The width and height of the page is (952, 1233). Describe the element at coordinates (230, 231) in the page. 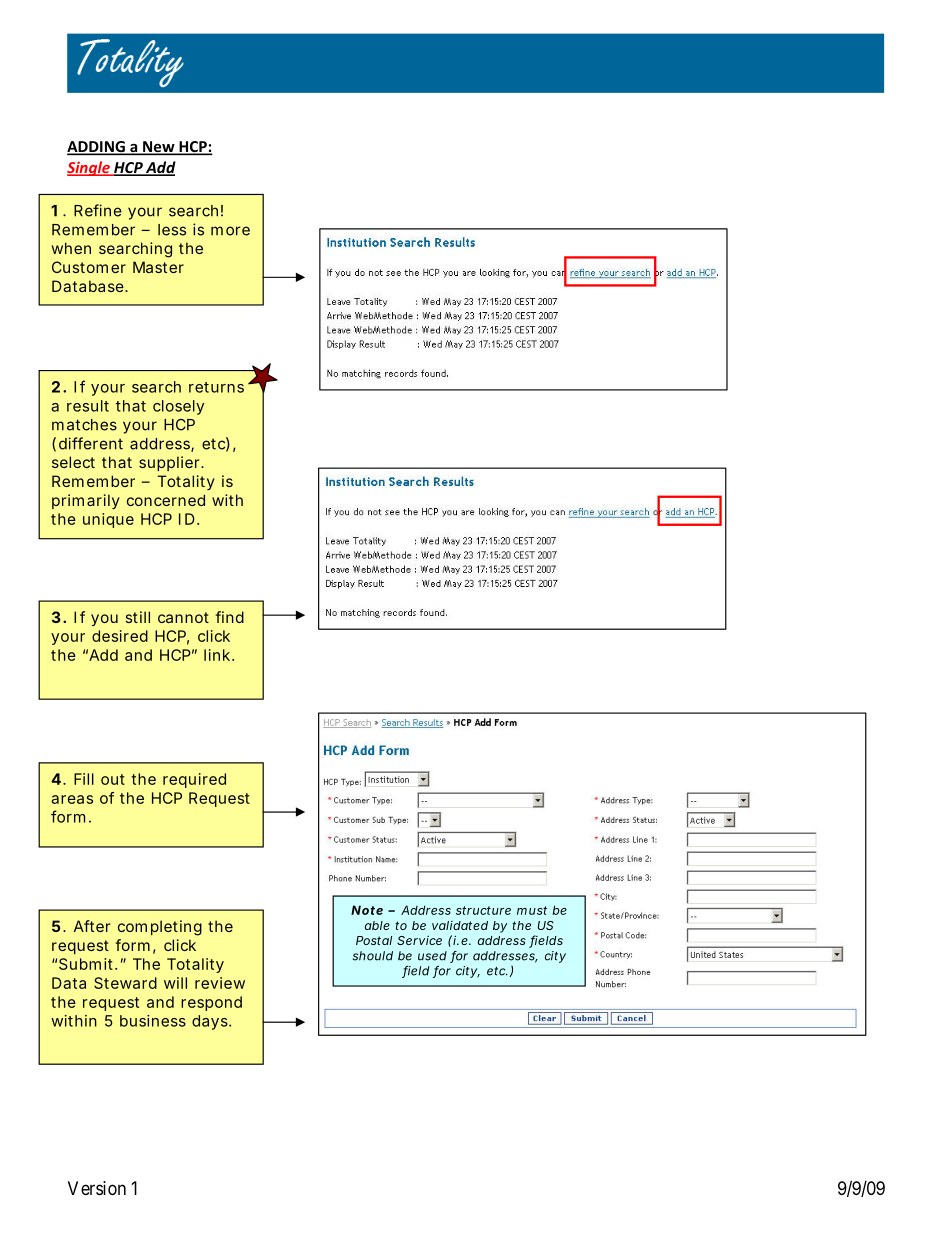

I see `more` at that location.
